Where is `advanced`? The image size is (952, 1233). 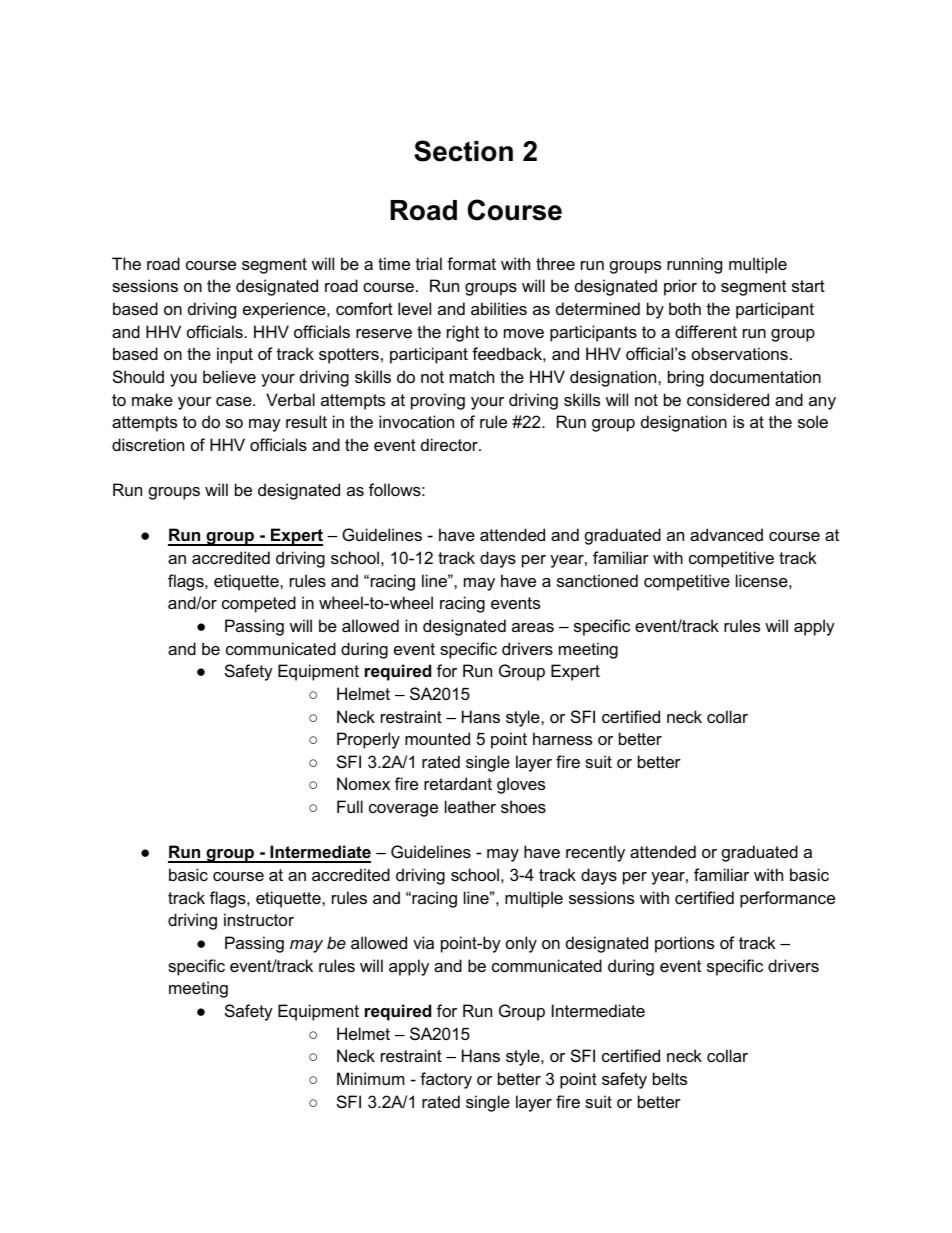
advanced is located at coordinates (726, 534).
